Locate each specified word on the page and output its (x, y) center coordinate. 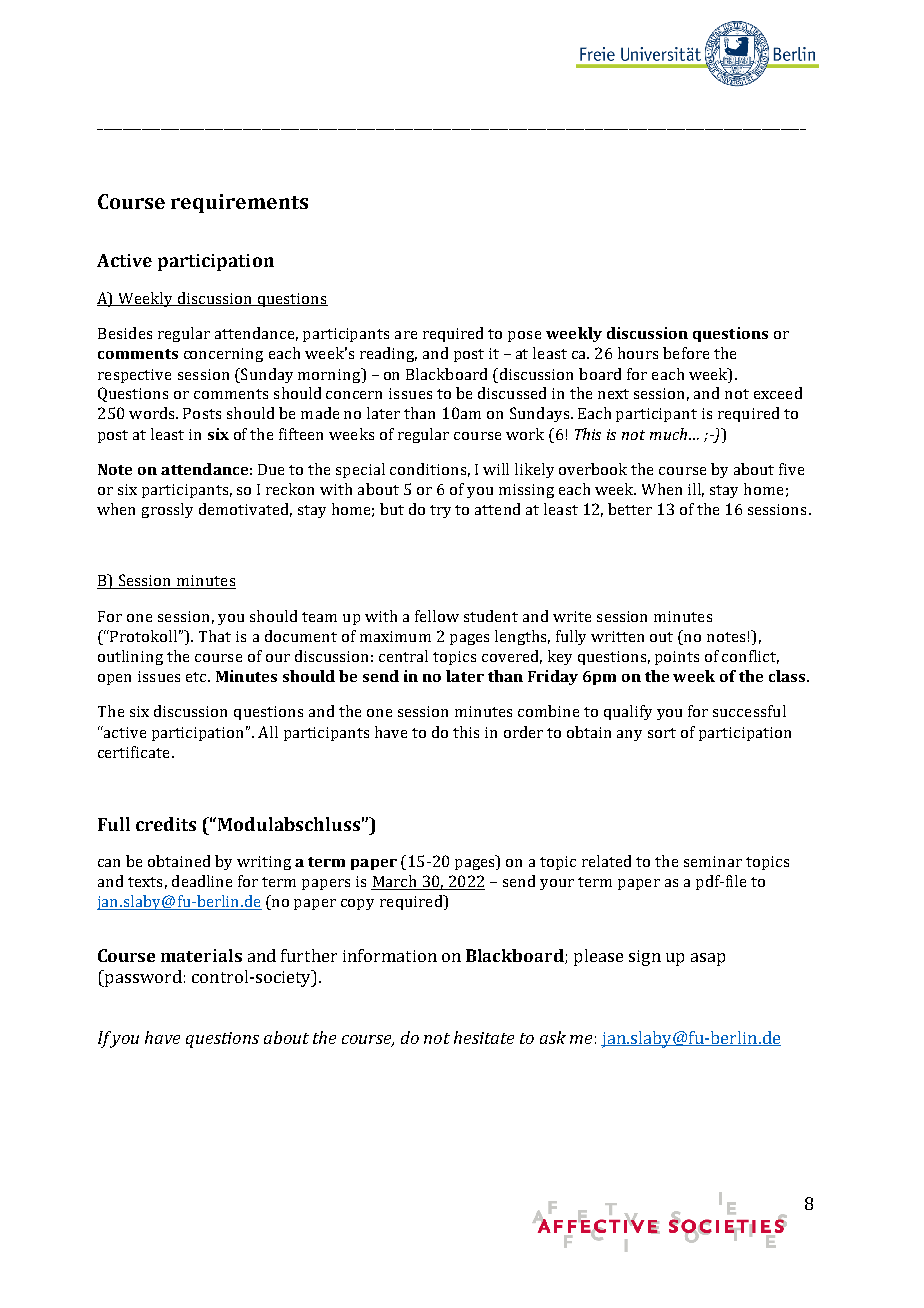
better (630, 509)
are (406, 335)
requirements (239, 203)
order (523, 732)
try (440, 511)
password (142, 978)
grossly (167, 510)
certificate (133, 752)
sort (662, 733)
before (686, 353)
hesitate (484, 1037)
